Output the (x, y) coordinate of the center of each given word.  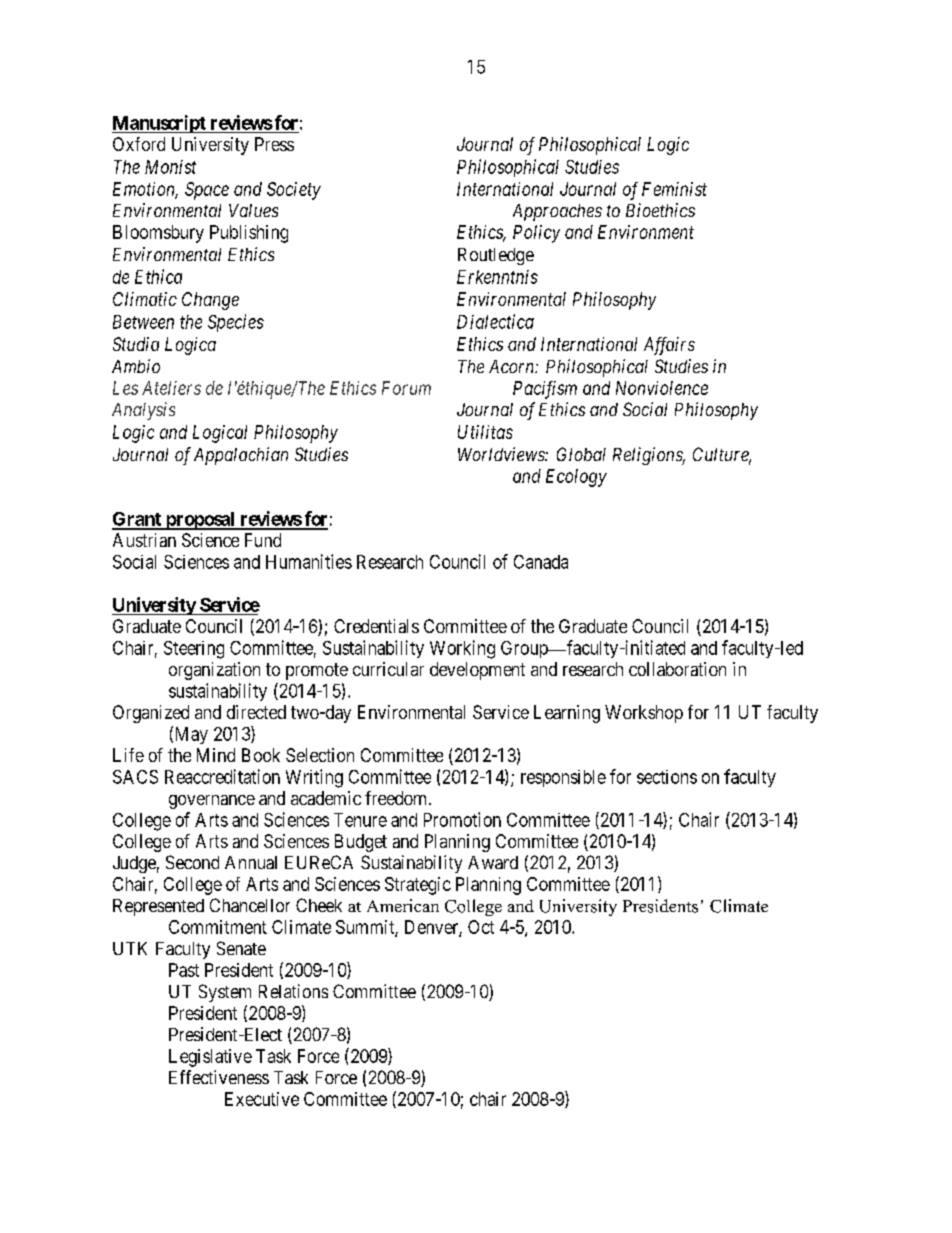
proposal (200, 521)
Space (207, 191)
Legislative (210, 1058)
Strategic (418, 886)
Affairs (669, 346)
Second (192, 862)
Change (210, 301)
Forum (406, 388)
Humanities (309, 561)
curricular (388, 669)
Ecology (576, 478)
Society (294, 191)
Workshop (644, 714)
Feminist (674, 189)
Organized (151, 714)
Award (493, 862)
